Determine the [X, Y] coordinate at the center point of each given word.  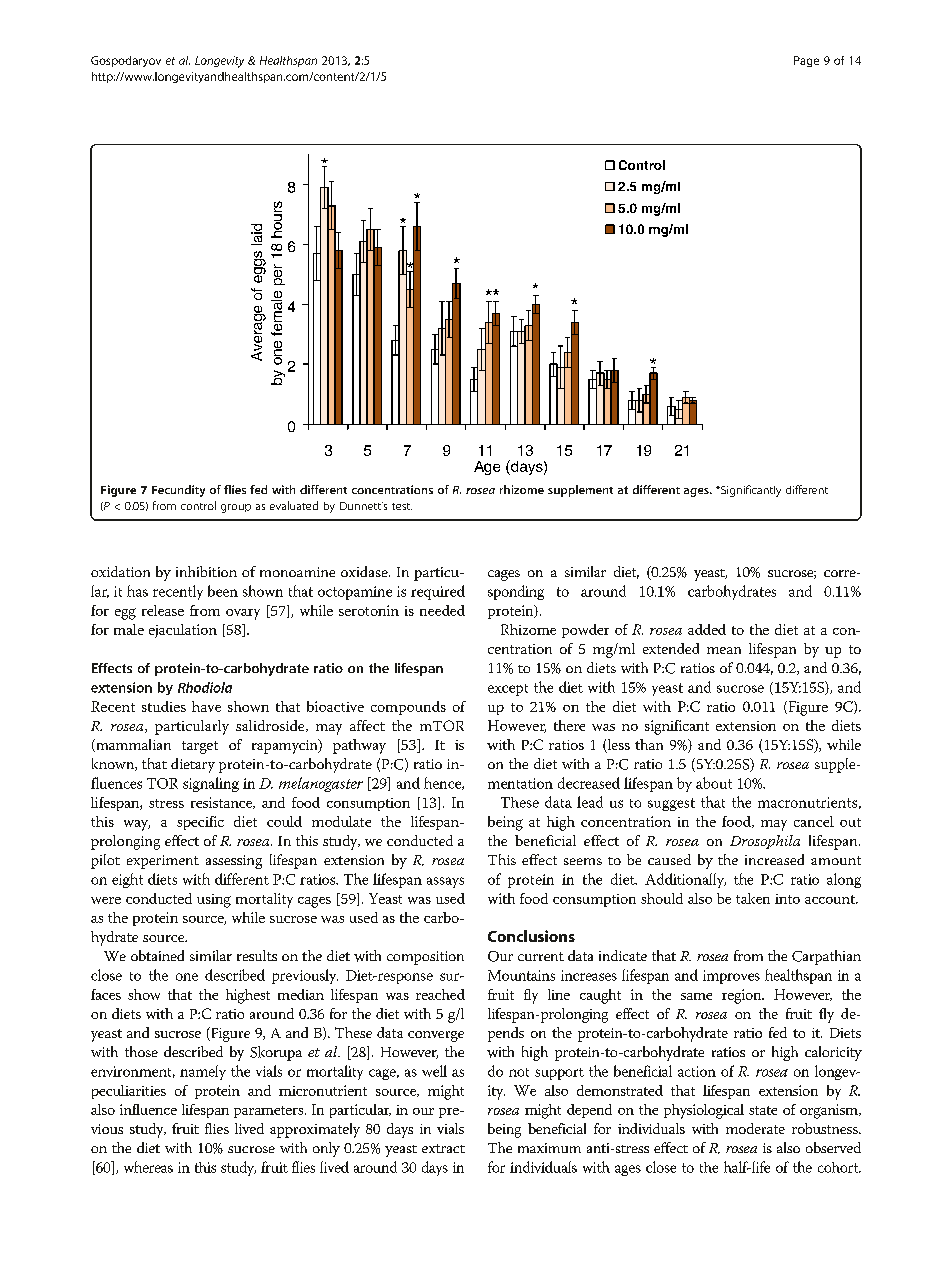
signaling [211, 784]
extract [443, 1148]
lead [590, 802]
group [236, 508]
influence [148, 1109]
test [402, 506]
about [714, 783]
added [707, 629]
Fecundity [178, 491]
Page [806, 61]
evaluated [294, 505]
